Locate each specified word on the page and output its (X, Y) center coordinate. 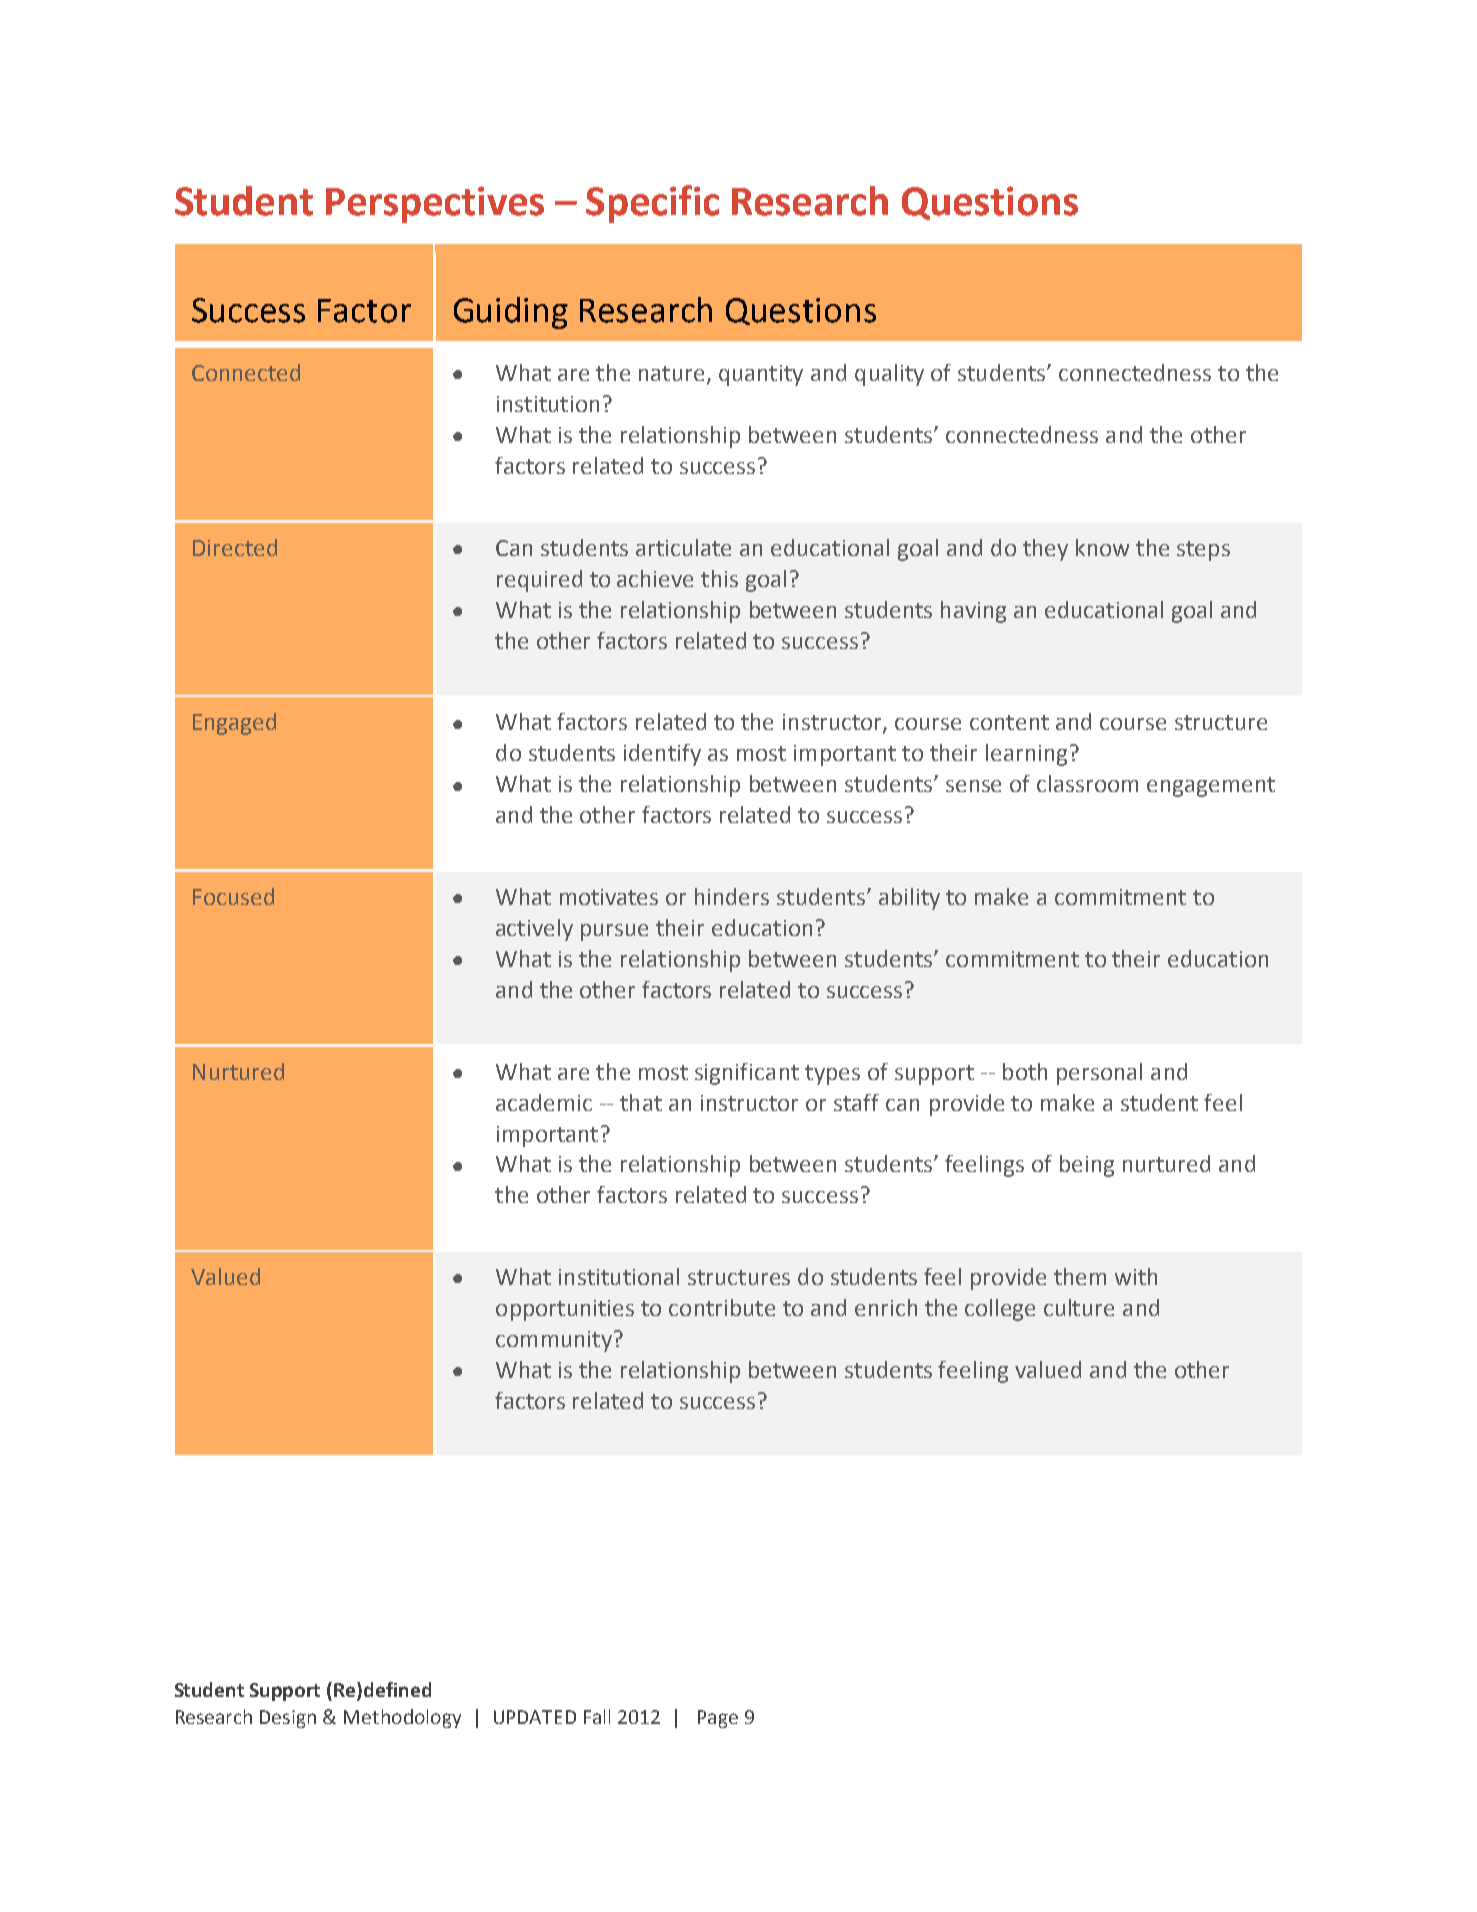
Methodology (402, 1718)
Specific (652, 204)
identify (662, 755)
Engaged (234, 724)
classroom (1087, 783)
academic (544, 1102)
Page (718, 1719)
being (1087, 1166)
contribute (722, 1307)
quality (889, 375)
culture (1079, 1307)
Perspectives (435, 204)
